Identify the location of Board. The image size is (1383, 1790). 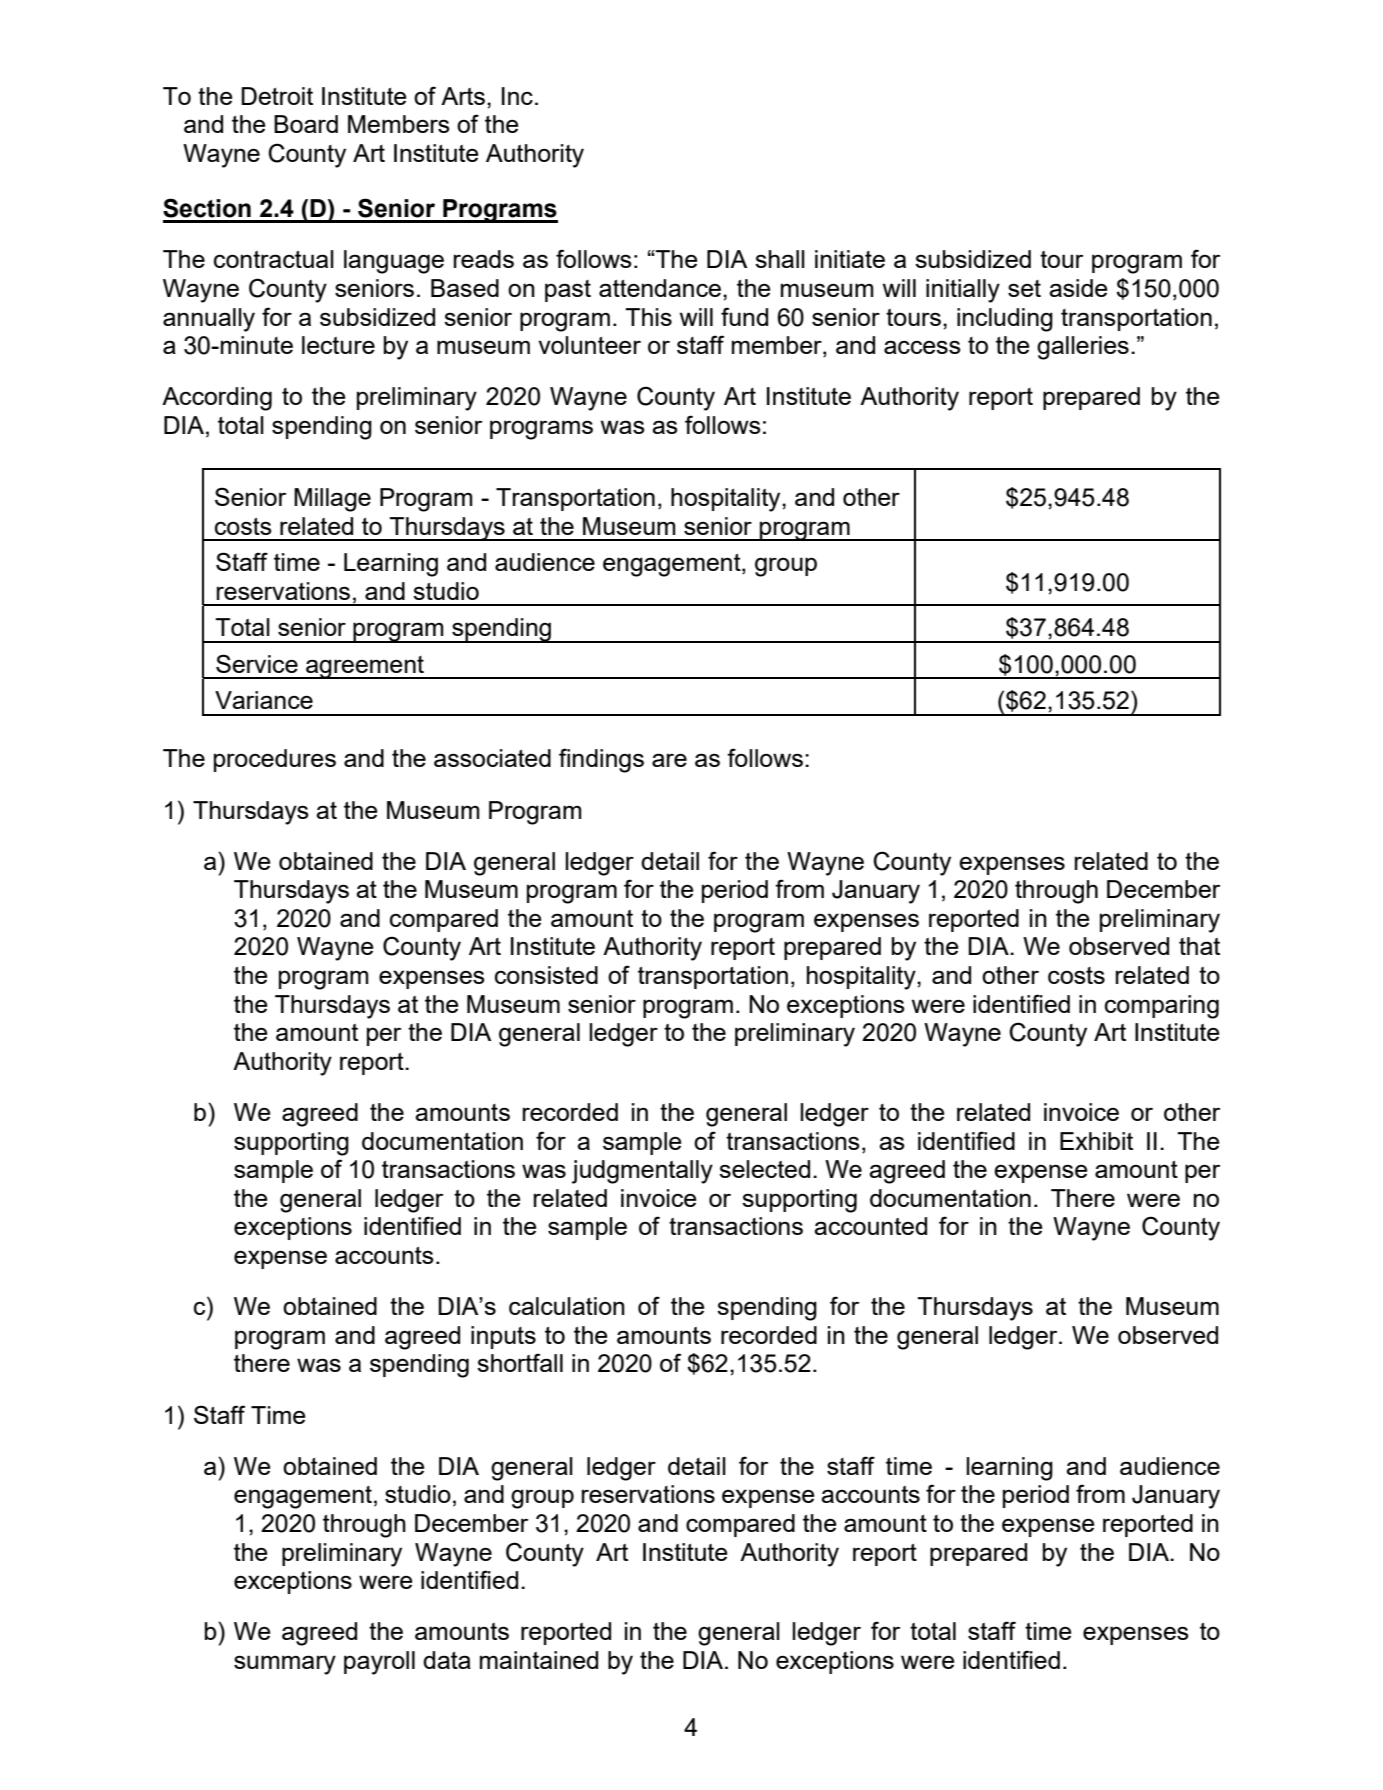
(306, 124).
